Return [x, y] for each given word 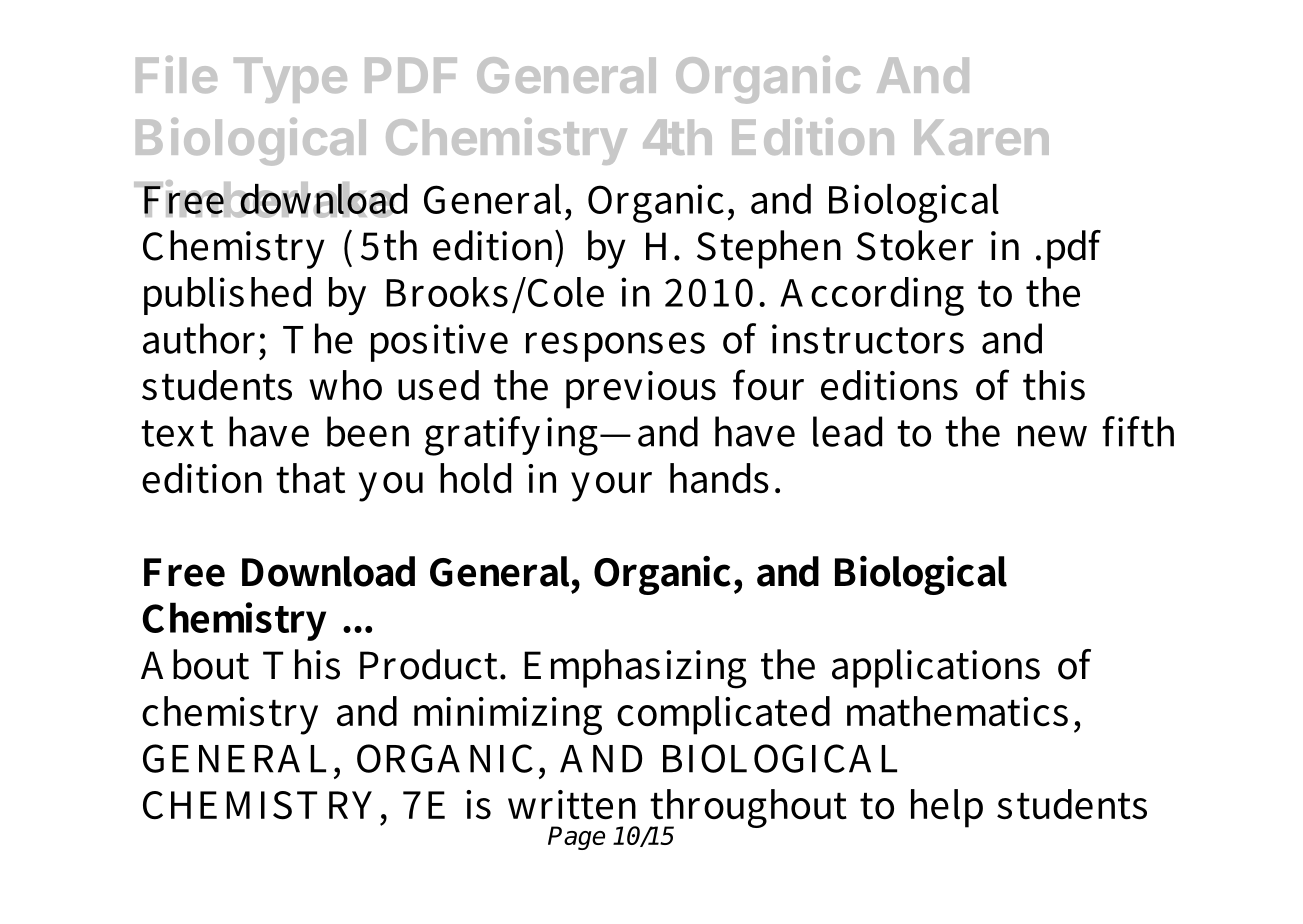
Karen [981, 137]
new [1052, 436]
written [572, 805]
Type [290, 80]
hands [719, 478]
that [310, 478]
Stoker [914, 245]
